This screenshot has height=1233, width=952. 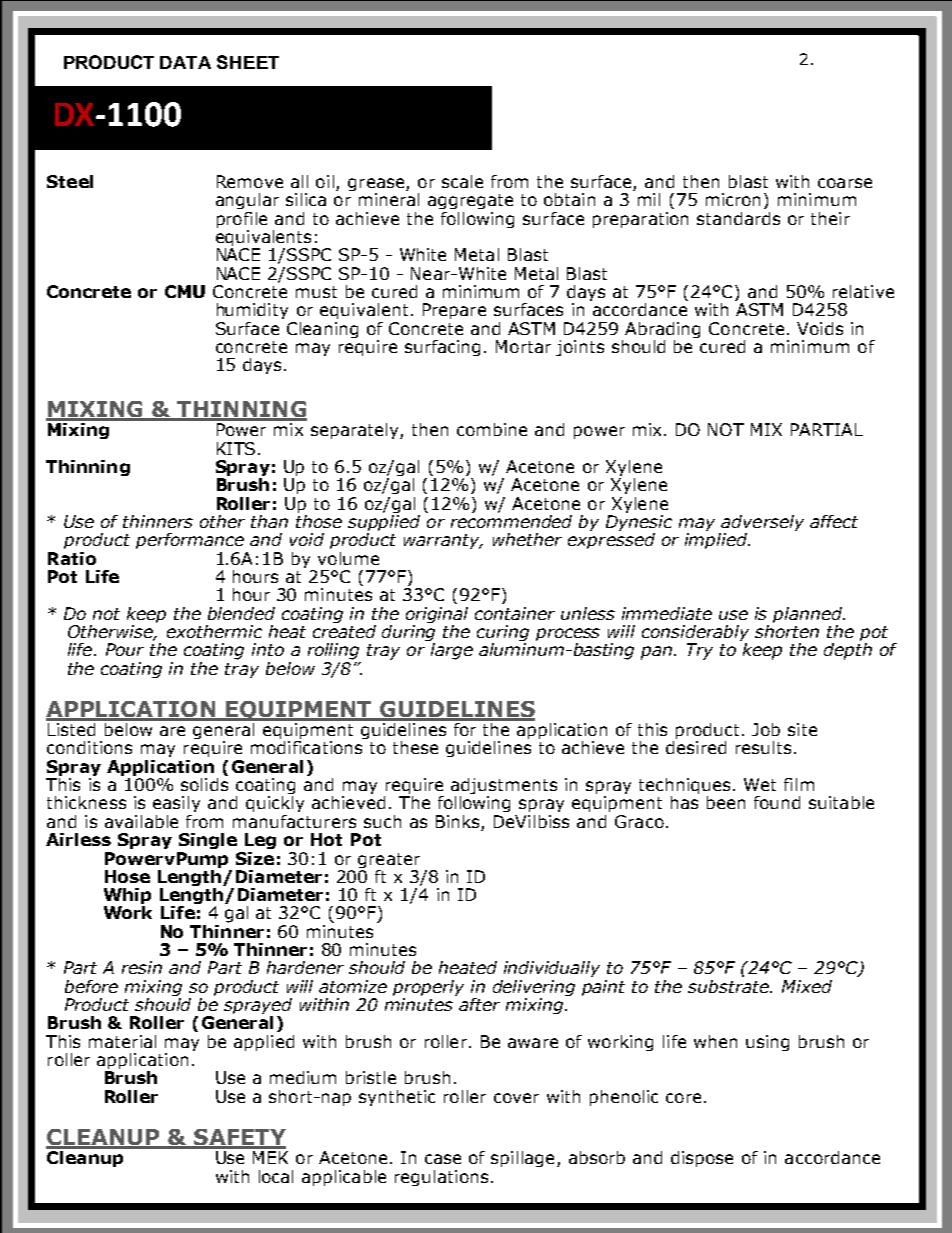 I want to click on SAFETY, so click(x=239, y=1138).
